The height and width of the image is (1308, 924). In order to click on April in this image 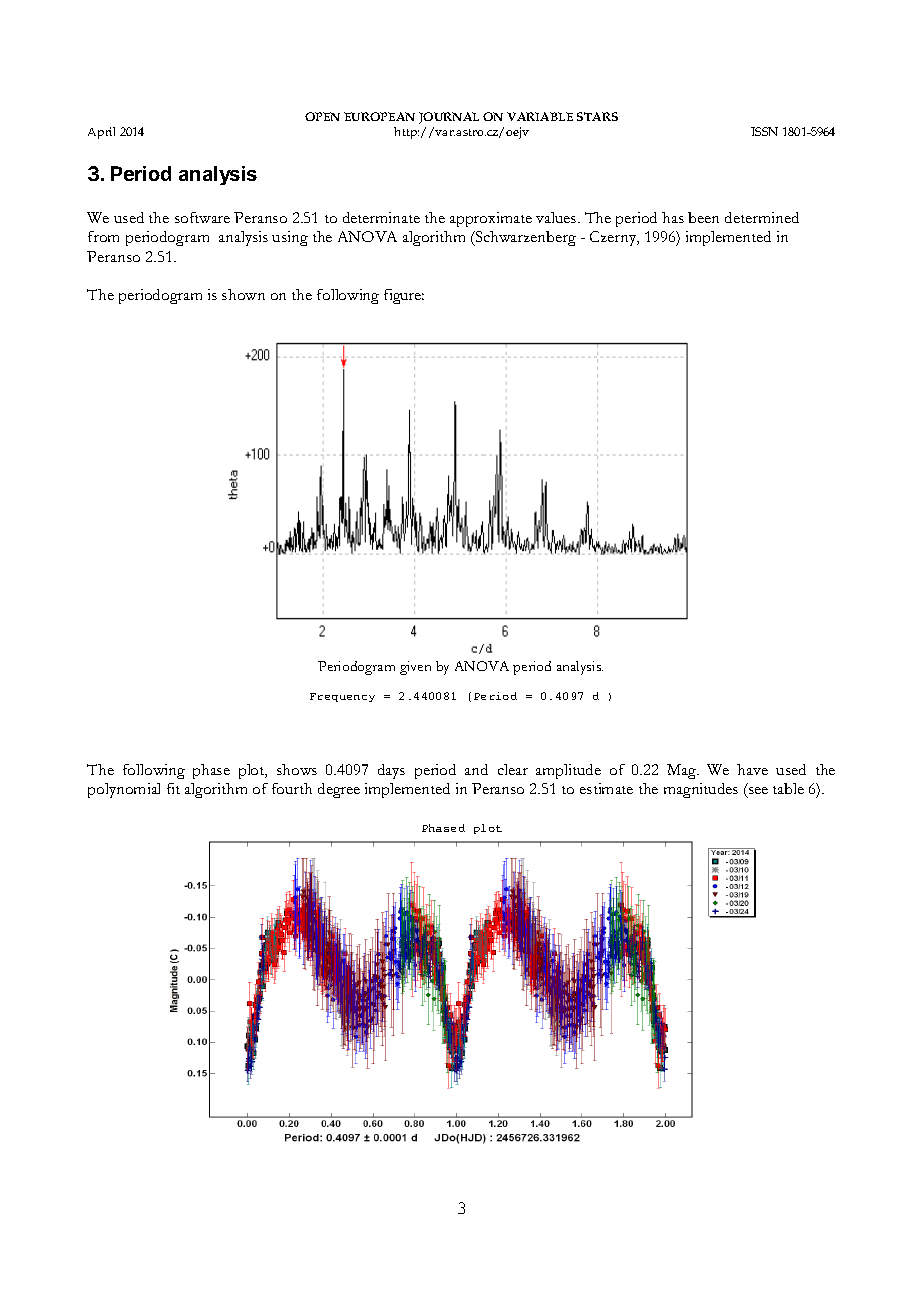, I will do `click(101, 133)`.
